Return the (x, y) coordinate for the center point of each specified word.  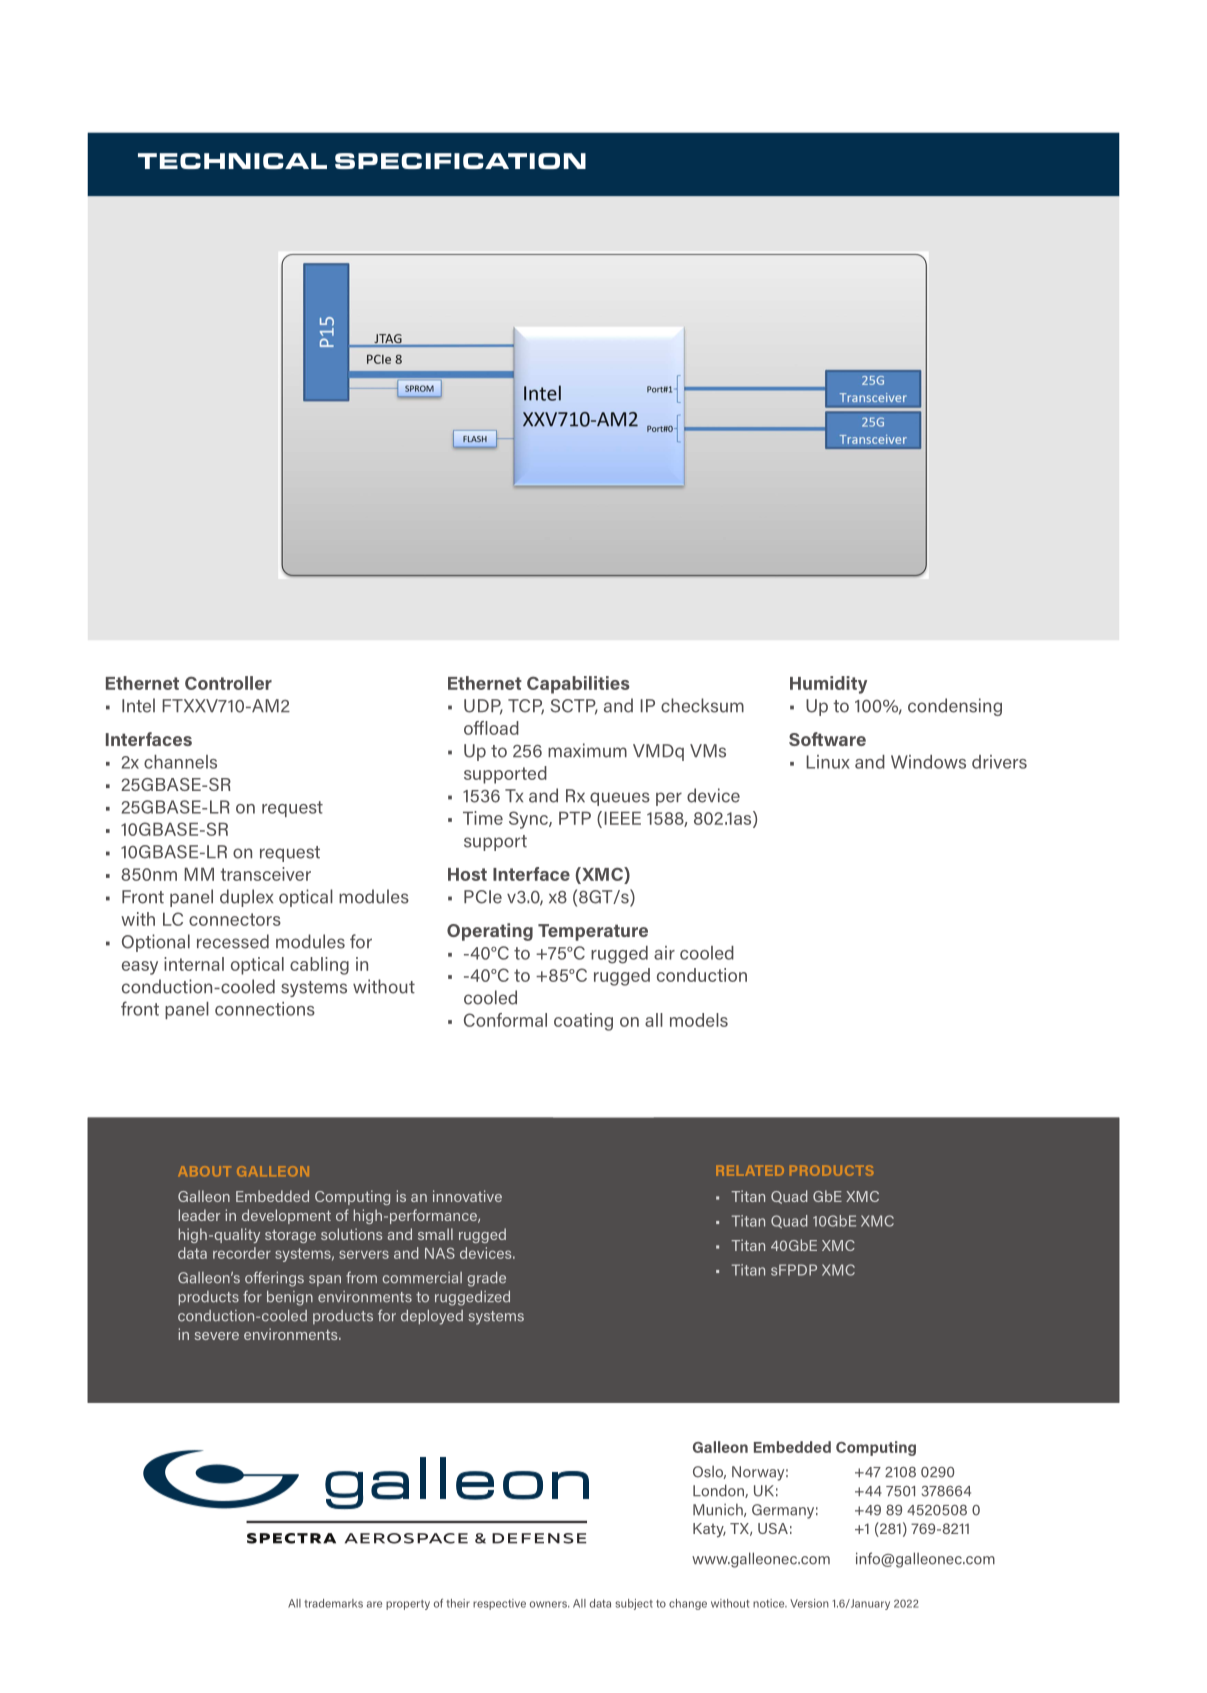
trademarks (333, 1603)
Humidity (828, 685)
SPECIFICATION (460, 161)
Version (809, 1603)
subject (634, 1604)
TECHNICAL (232, 161)
